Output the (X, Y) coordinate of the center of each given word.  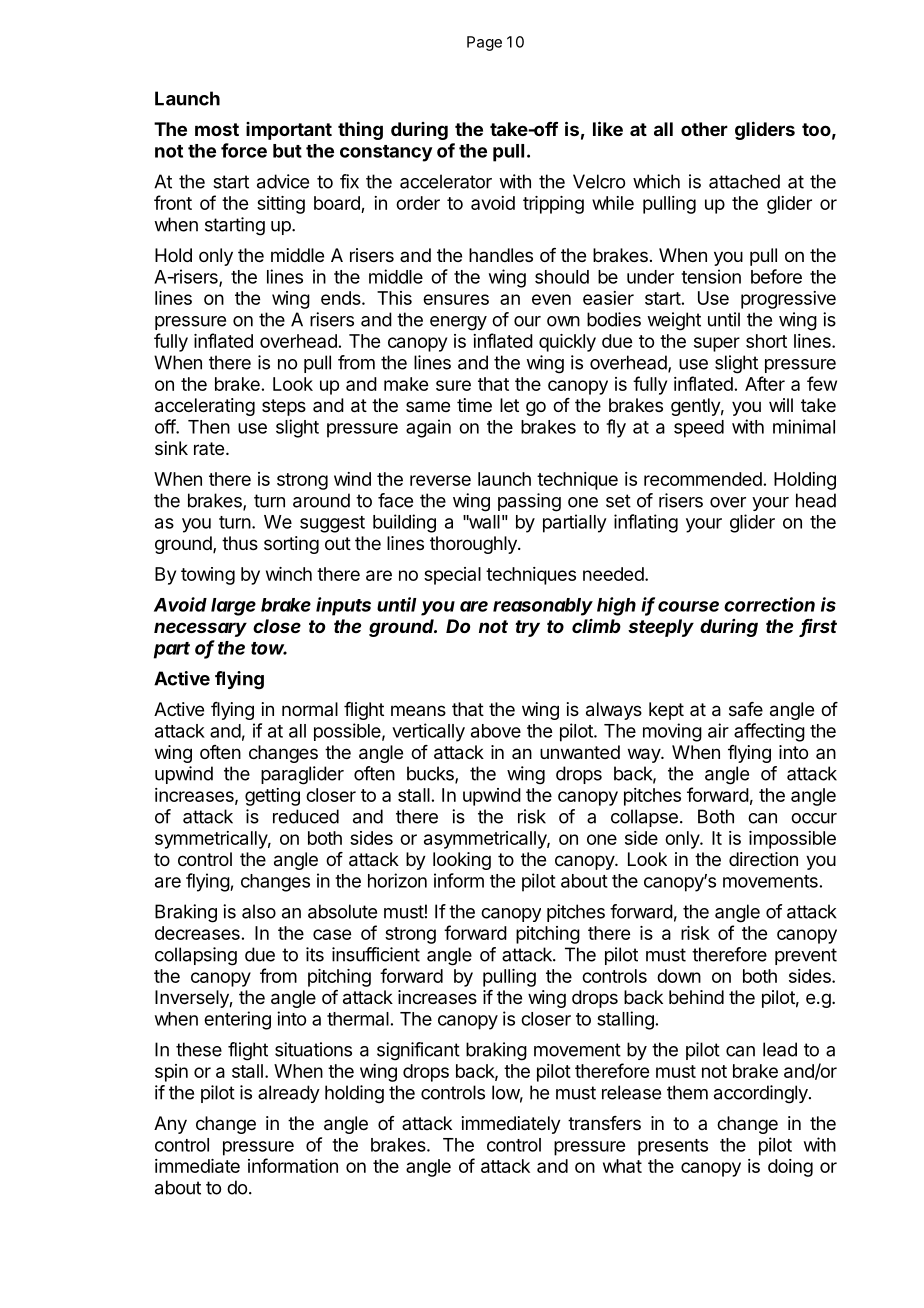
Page (484, 43)
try (527, 628)
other (704, 129)
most (217, 129)
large (233, 607)
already (289, 1094)
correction (769, 604)
